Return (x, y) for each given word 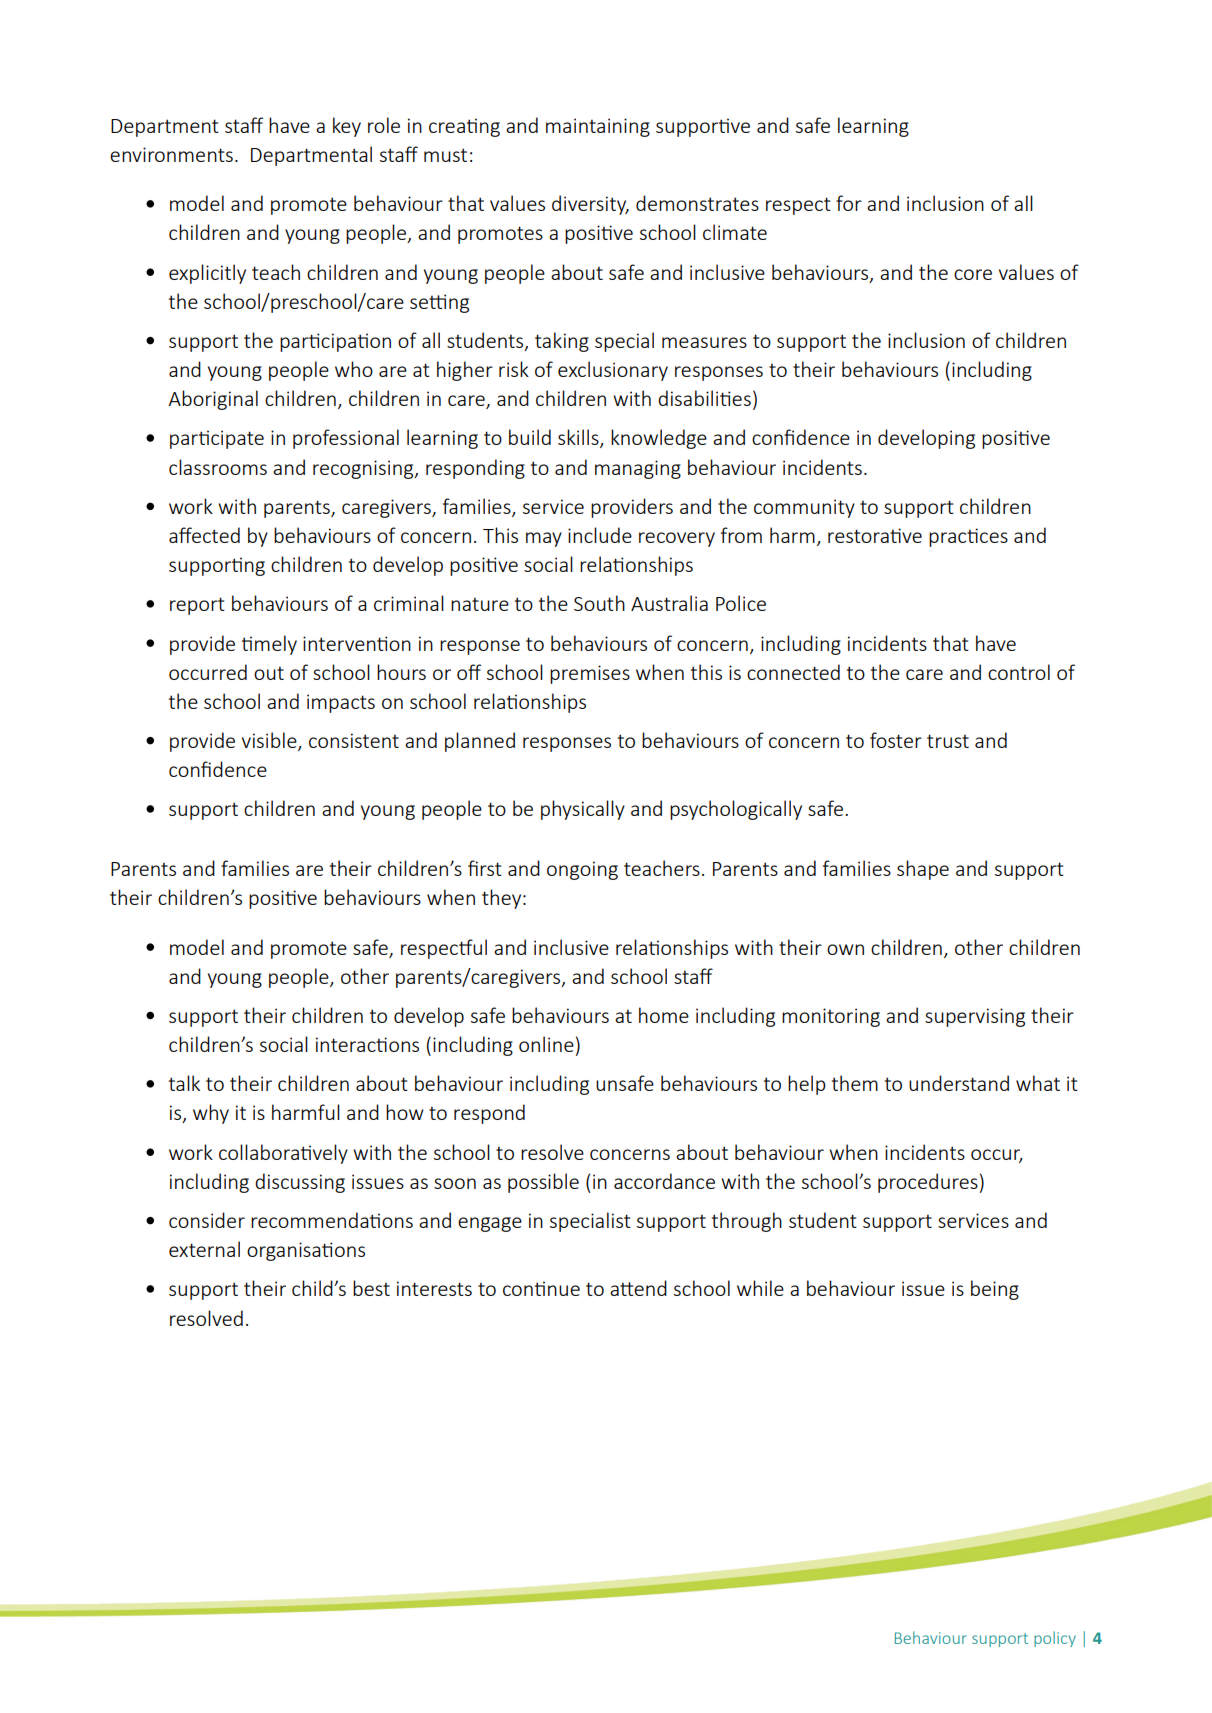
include (600, 535)
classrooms (218, 467)
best (371, 1288)
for (849, 203)
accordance (664, 1181)
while (760, 1288)
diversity (590, 205)
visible (270, 741)
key (347, 127)
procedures (928, 1183)
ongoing (582, 870)
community (804, 508)
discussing (300, 1183)
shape (923, 870)
